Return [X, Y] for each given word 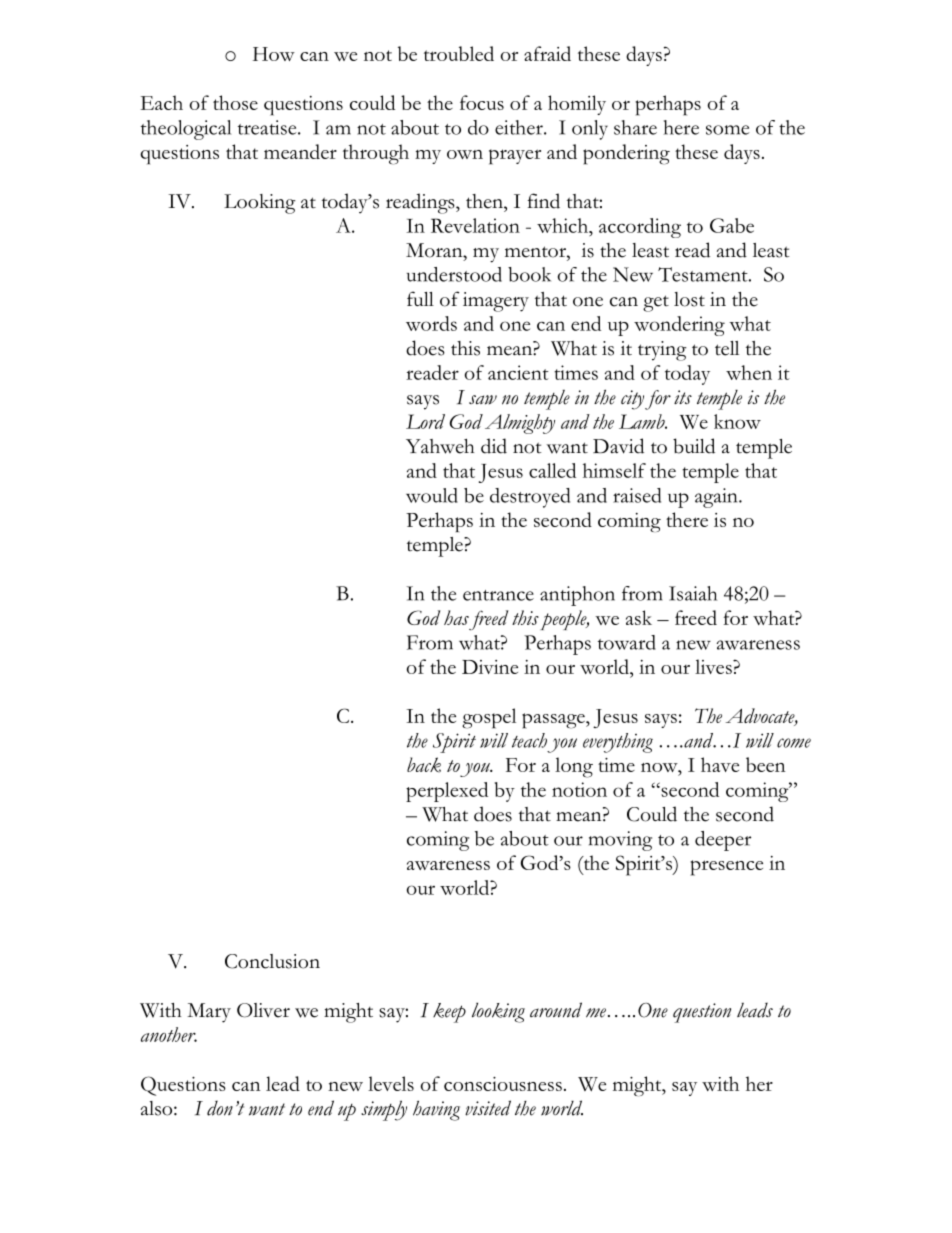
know [737, 421]
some [727, 130]
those [235, 102]
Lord [425, 421]
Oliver [263, 1010]
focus [482, 102]
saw [483, 400]
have [720, 764]
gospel [489, 718]
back [424, 765]
